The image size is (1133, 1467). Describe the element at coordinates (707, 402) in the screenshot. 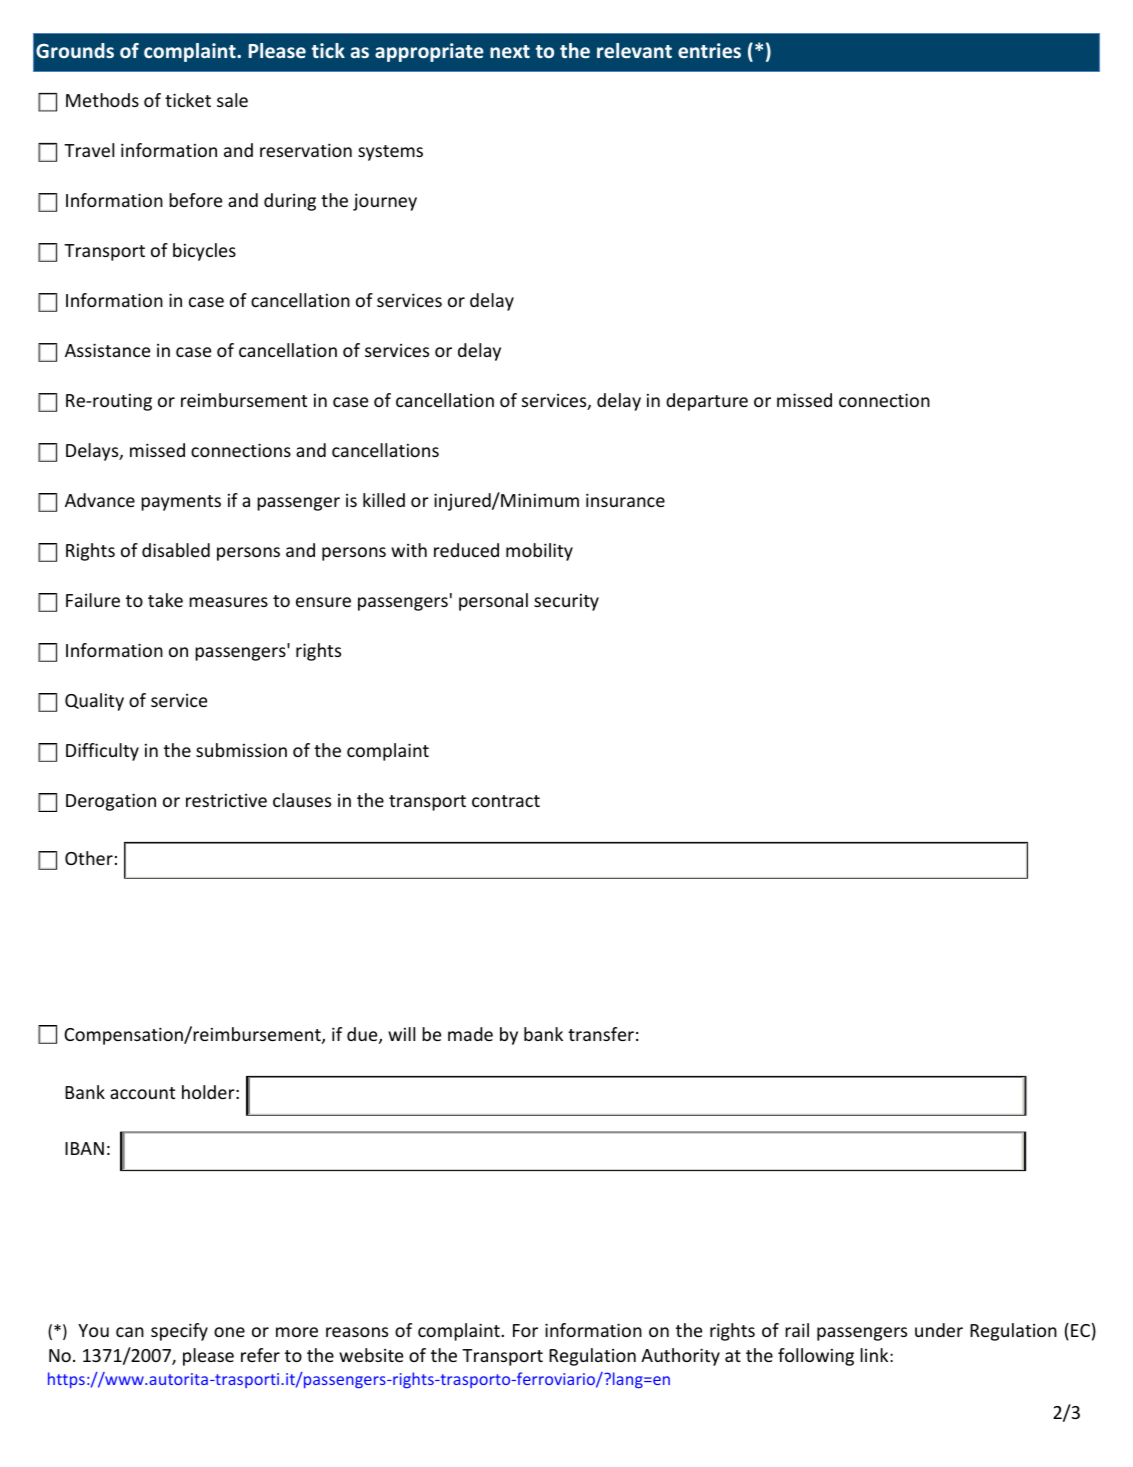

I see `departure` at that location.
